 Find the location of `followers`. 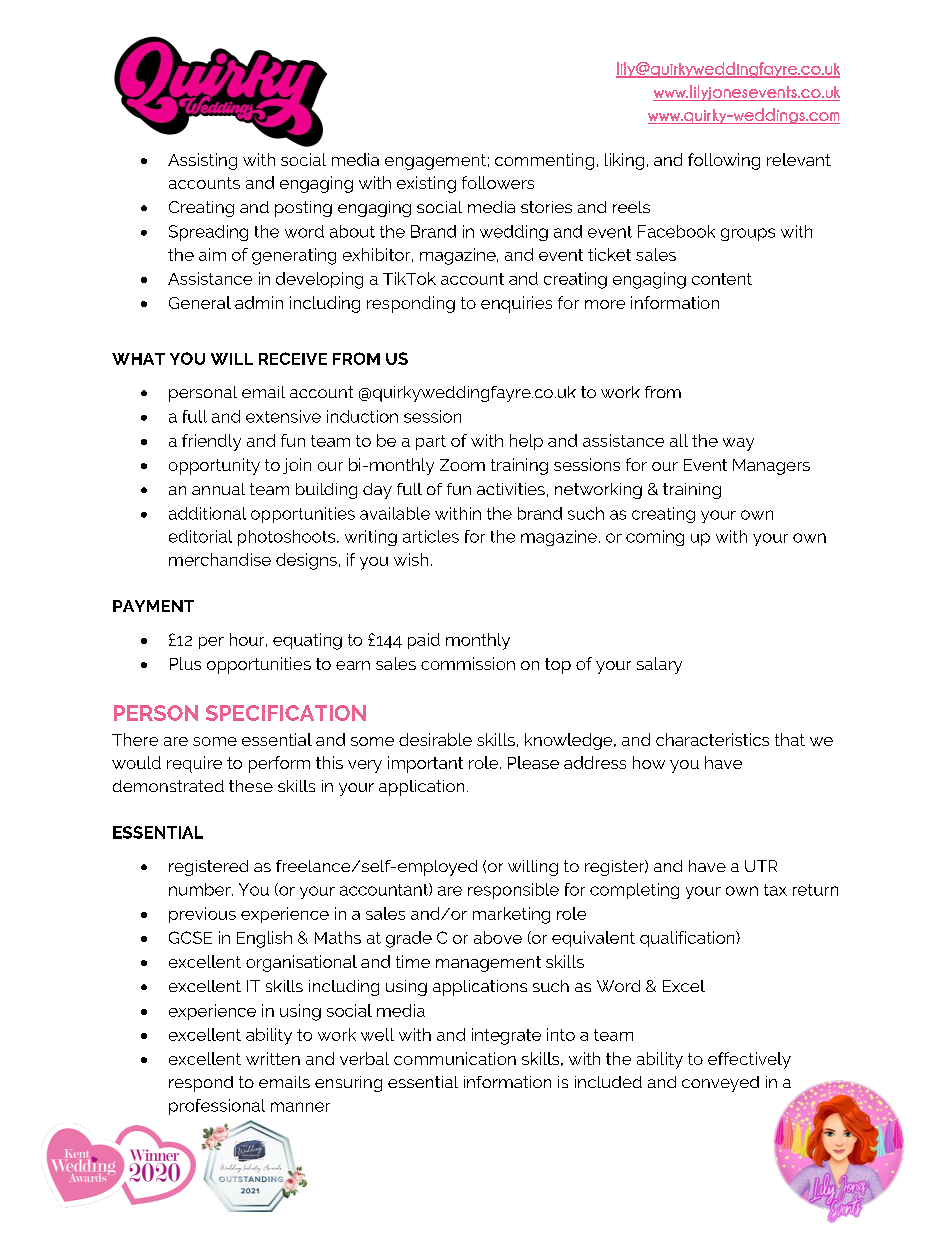

followers is located at coordinates (498, 182).
